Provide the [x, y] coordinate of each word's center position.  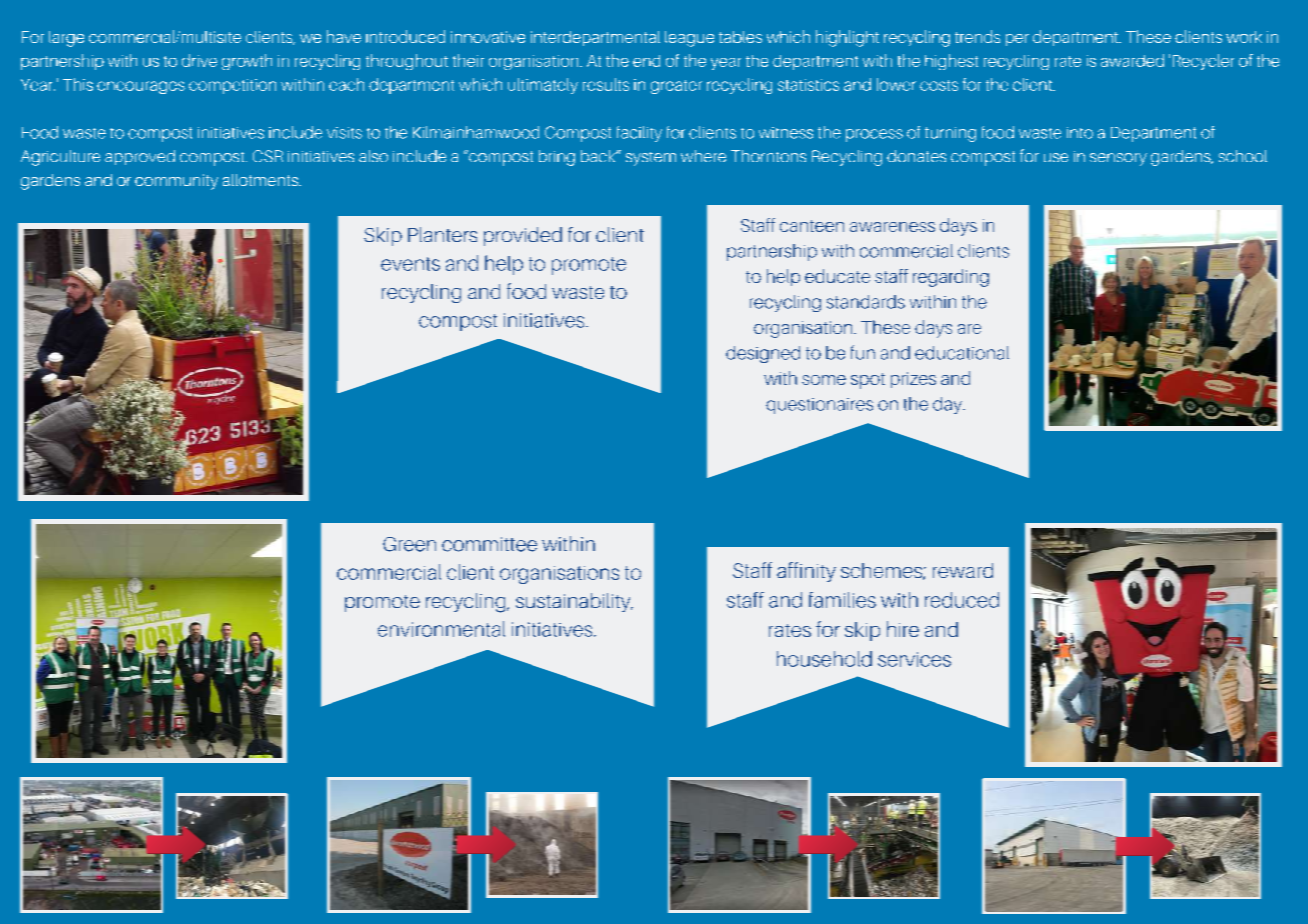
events [410, 264]
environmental [441, 629]
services [914, 659]
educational [962, 353]
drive [199, 60]
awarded [1132, 60]
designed [763, 354]
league [689, 39]
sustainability [574, 602]
